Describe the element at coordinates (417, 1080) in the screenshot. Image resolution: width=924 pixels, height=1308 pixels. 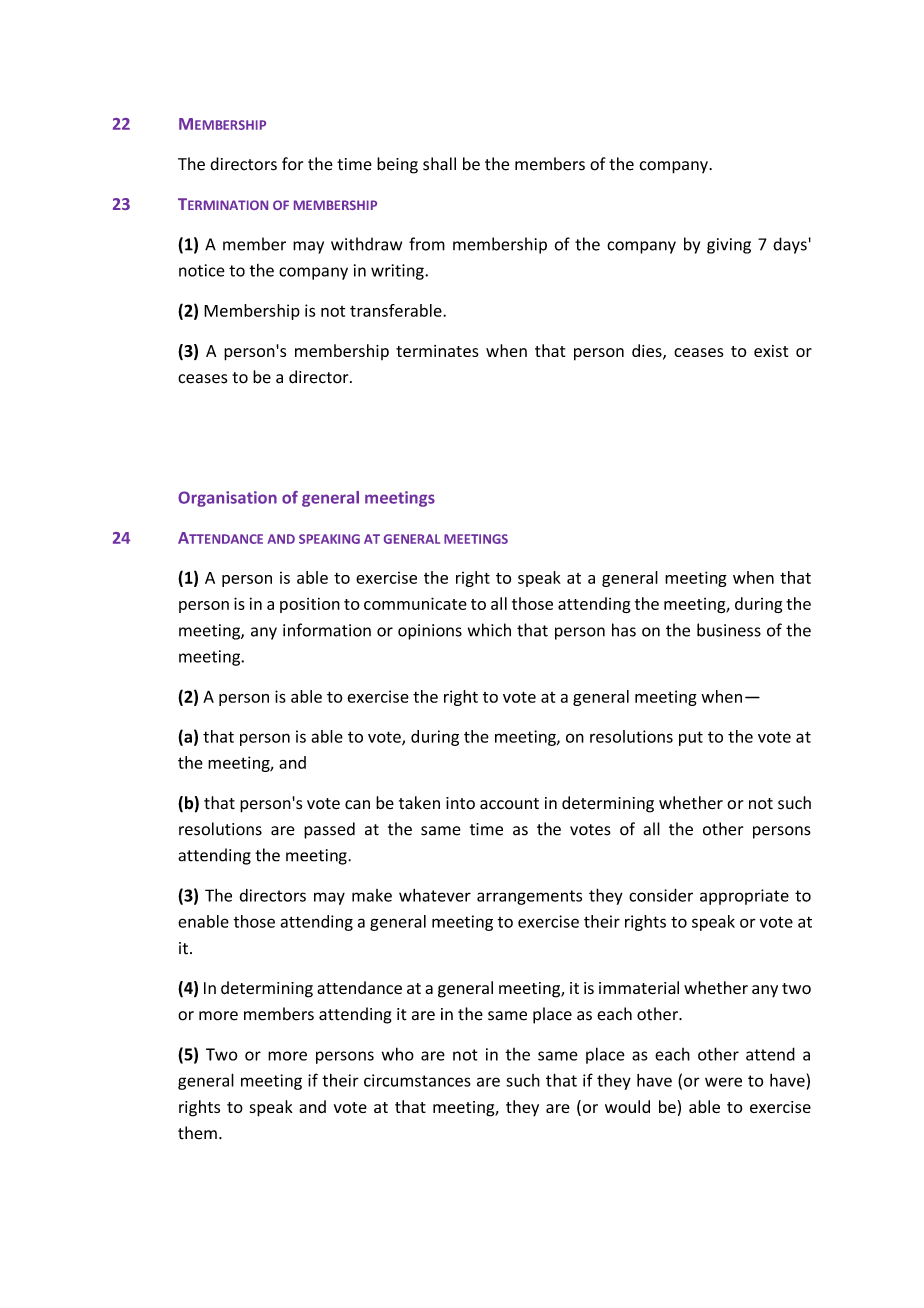
I see `circumstances` at that location.
